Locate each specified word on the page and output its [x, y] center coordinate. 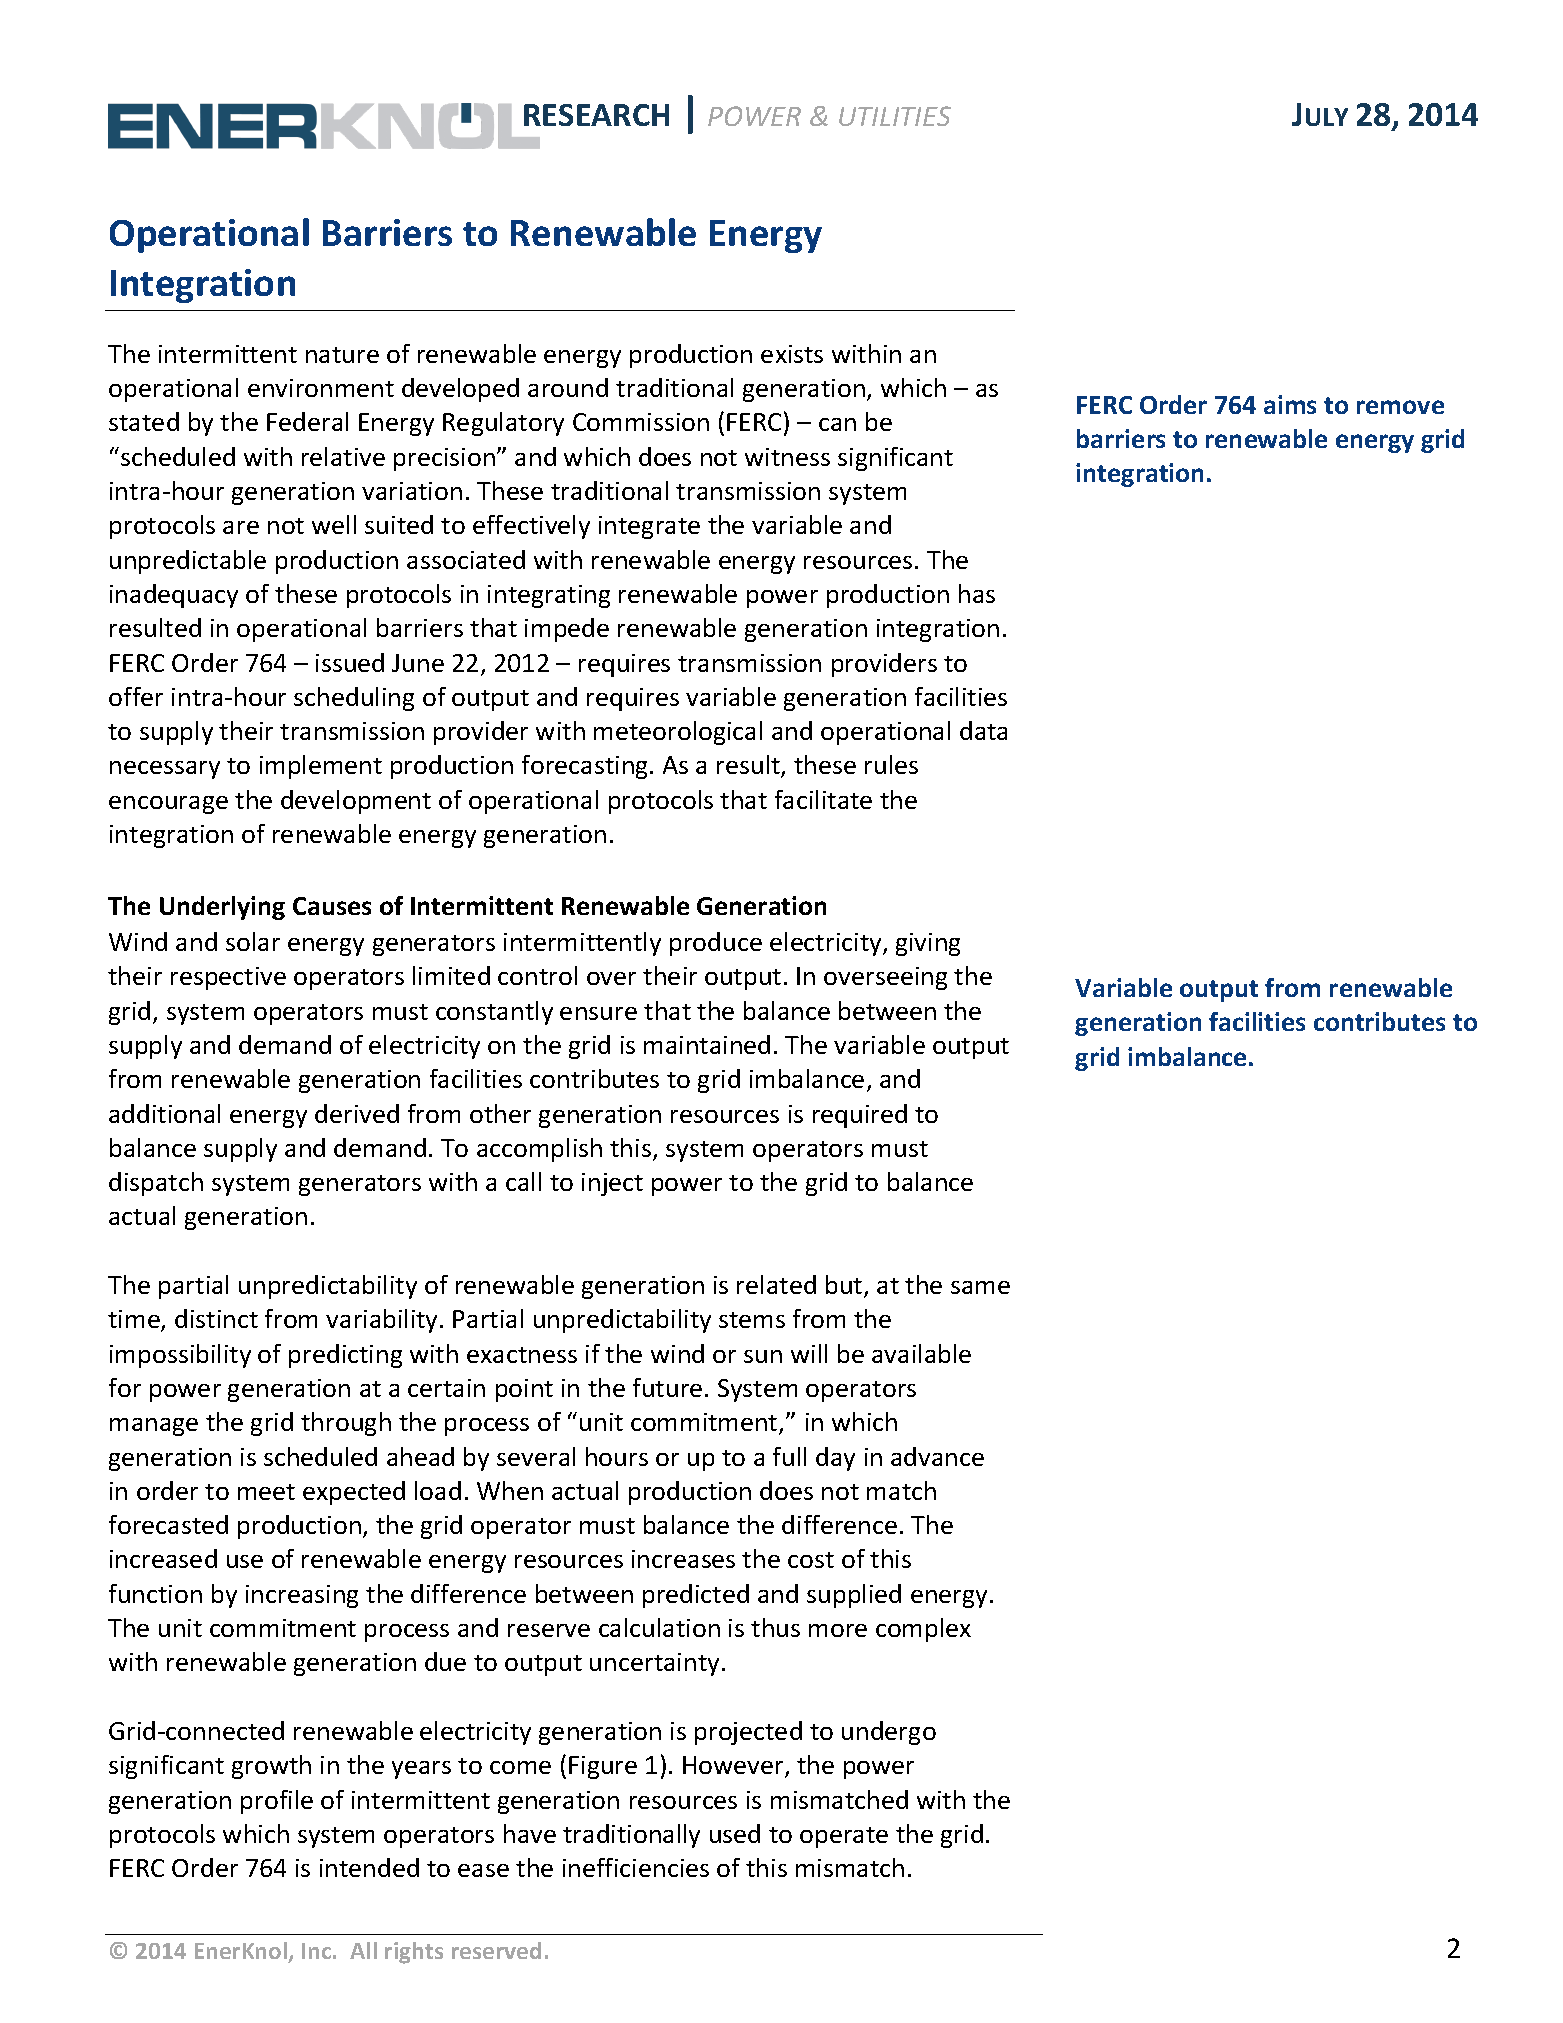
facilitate [823, 799]
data [983, 730]
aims [1290, 404]
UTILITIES [895, 116]
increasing [302, 1596]
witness [787, 457]
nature [342, 355]
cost [811, 1560]
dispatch [156, 1184]
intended [369, 1867]
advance [937, 1456]
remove [1400, 407]
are [241, 527]
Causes [332, 906]
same [980, 1287]
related [776, 1284]
